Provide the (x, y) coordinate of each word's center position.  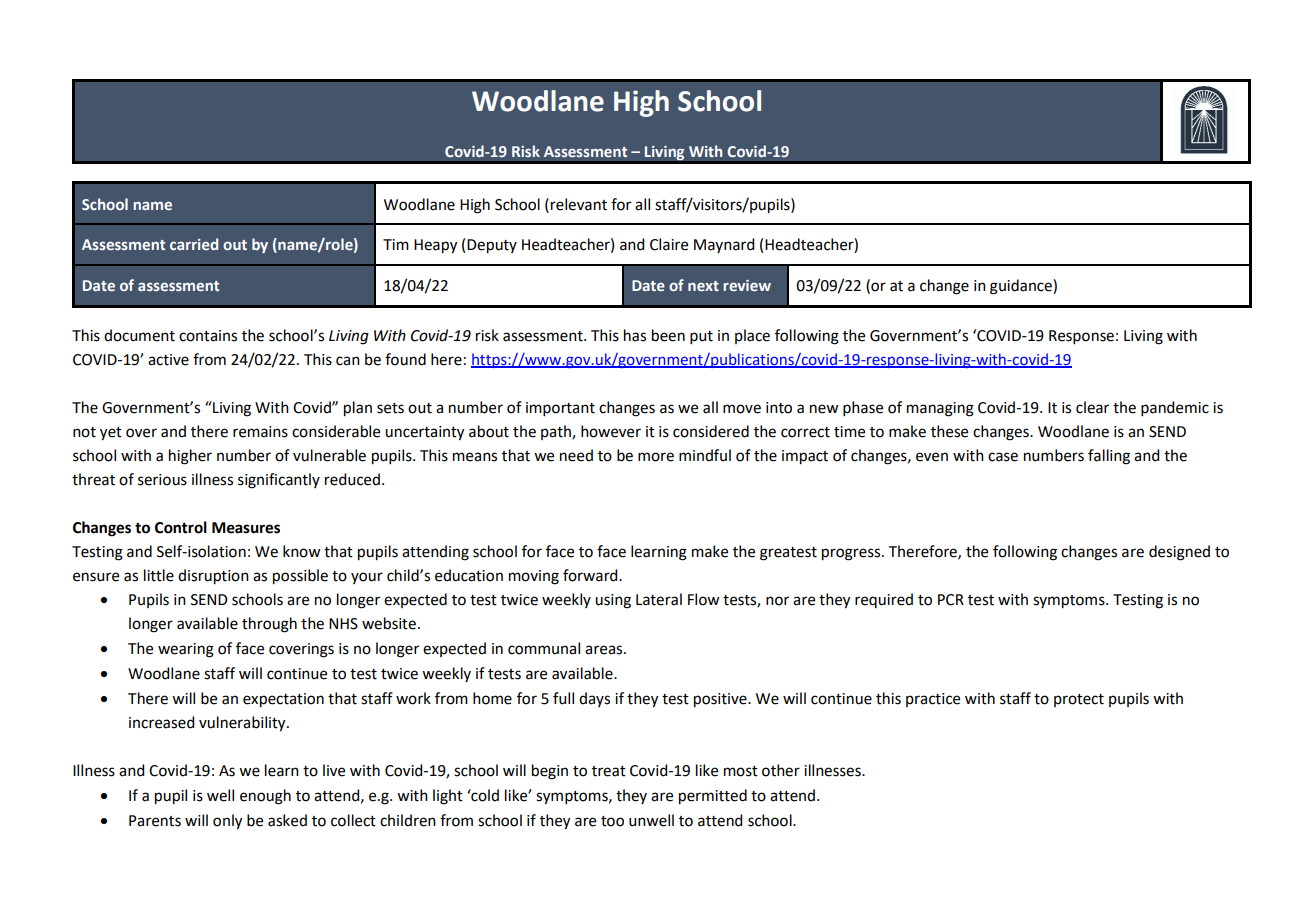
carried (194, 244)
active (168, 360)
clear (1092, 407)
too (612, 821)
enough (265, 797)
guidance (1022, 287)
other (781, 770)
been (668, 335)
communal (544, 648)
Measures (246, 528)
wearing (186, 650)
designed (1179, 553)
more (656, 457)
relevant (579, 204)
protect (1079, 700)
